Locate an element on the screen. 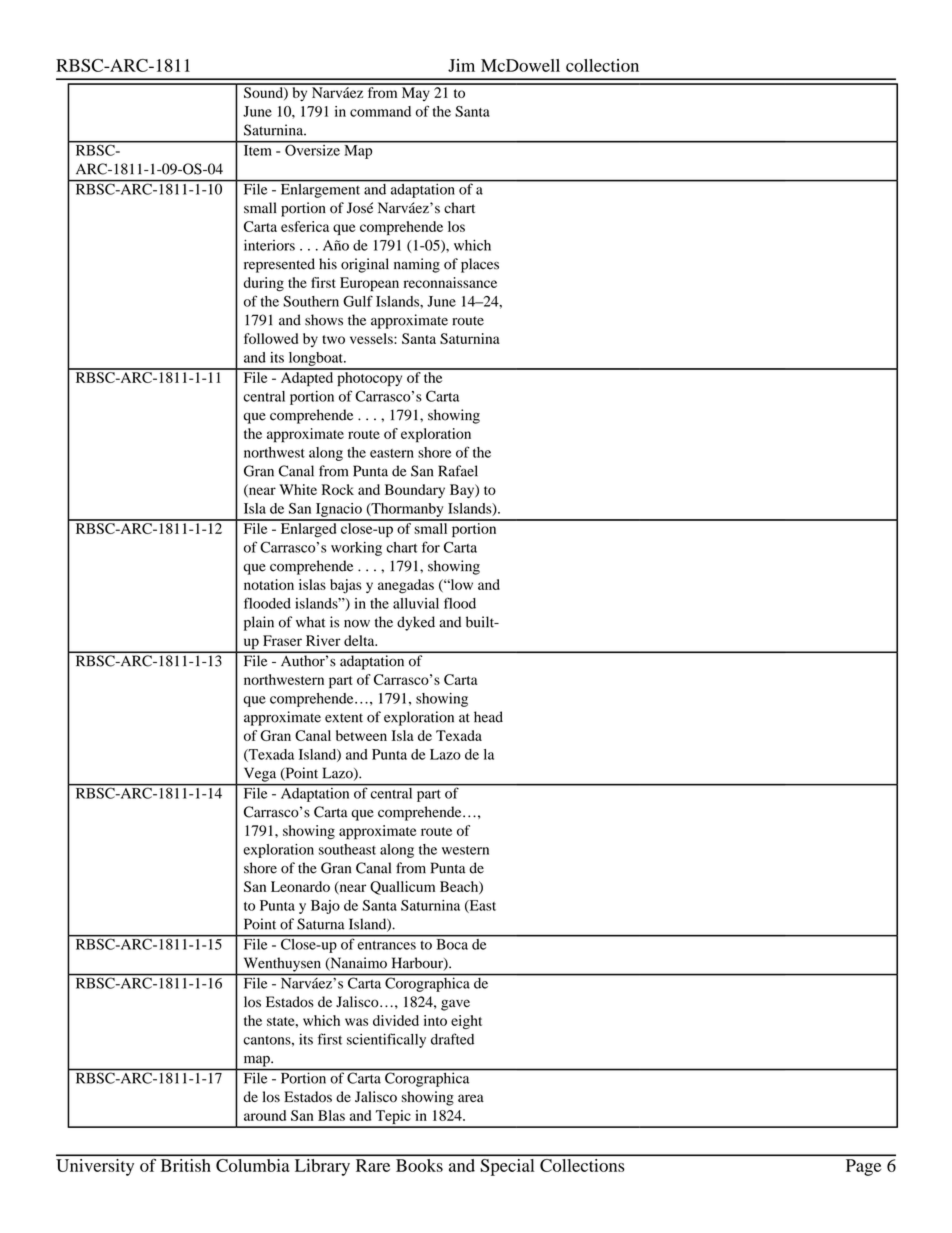 This screenshot has height=1233, width=952. places is located at coordinates (480, 265).
